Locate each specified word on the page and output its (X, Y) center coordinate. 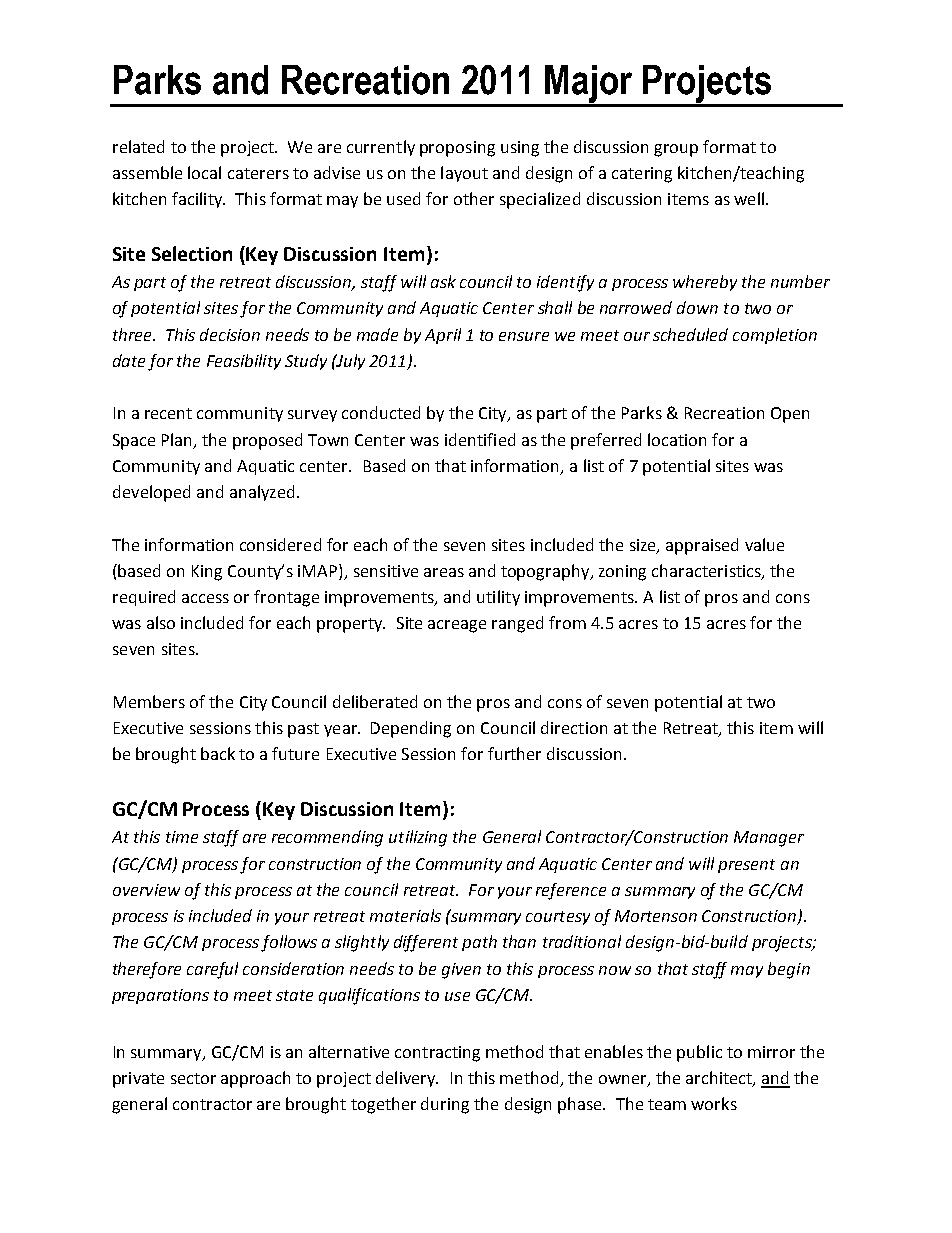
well (749, 198)
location (677, 439)
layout (464, 174)
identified (480, 439)
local (204, 172)
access (205, 598)
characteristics (707, 571)
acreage (457, 626)
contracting (437, 1054)
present (746, 866)
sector (193, 1078)
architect (720, 1079)
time (182, 837)
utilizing (418, 838)
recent (168, 413)
